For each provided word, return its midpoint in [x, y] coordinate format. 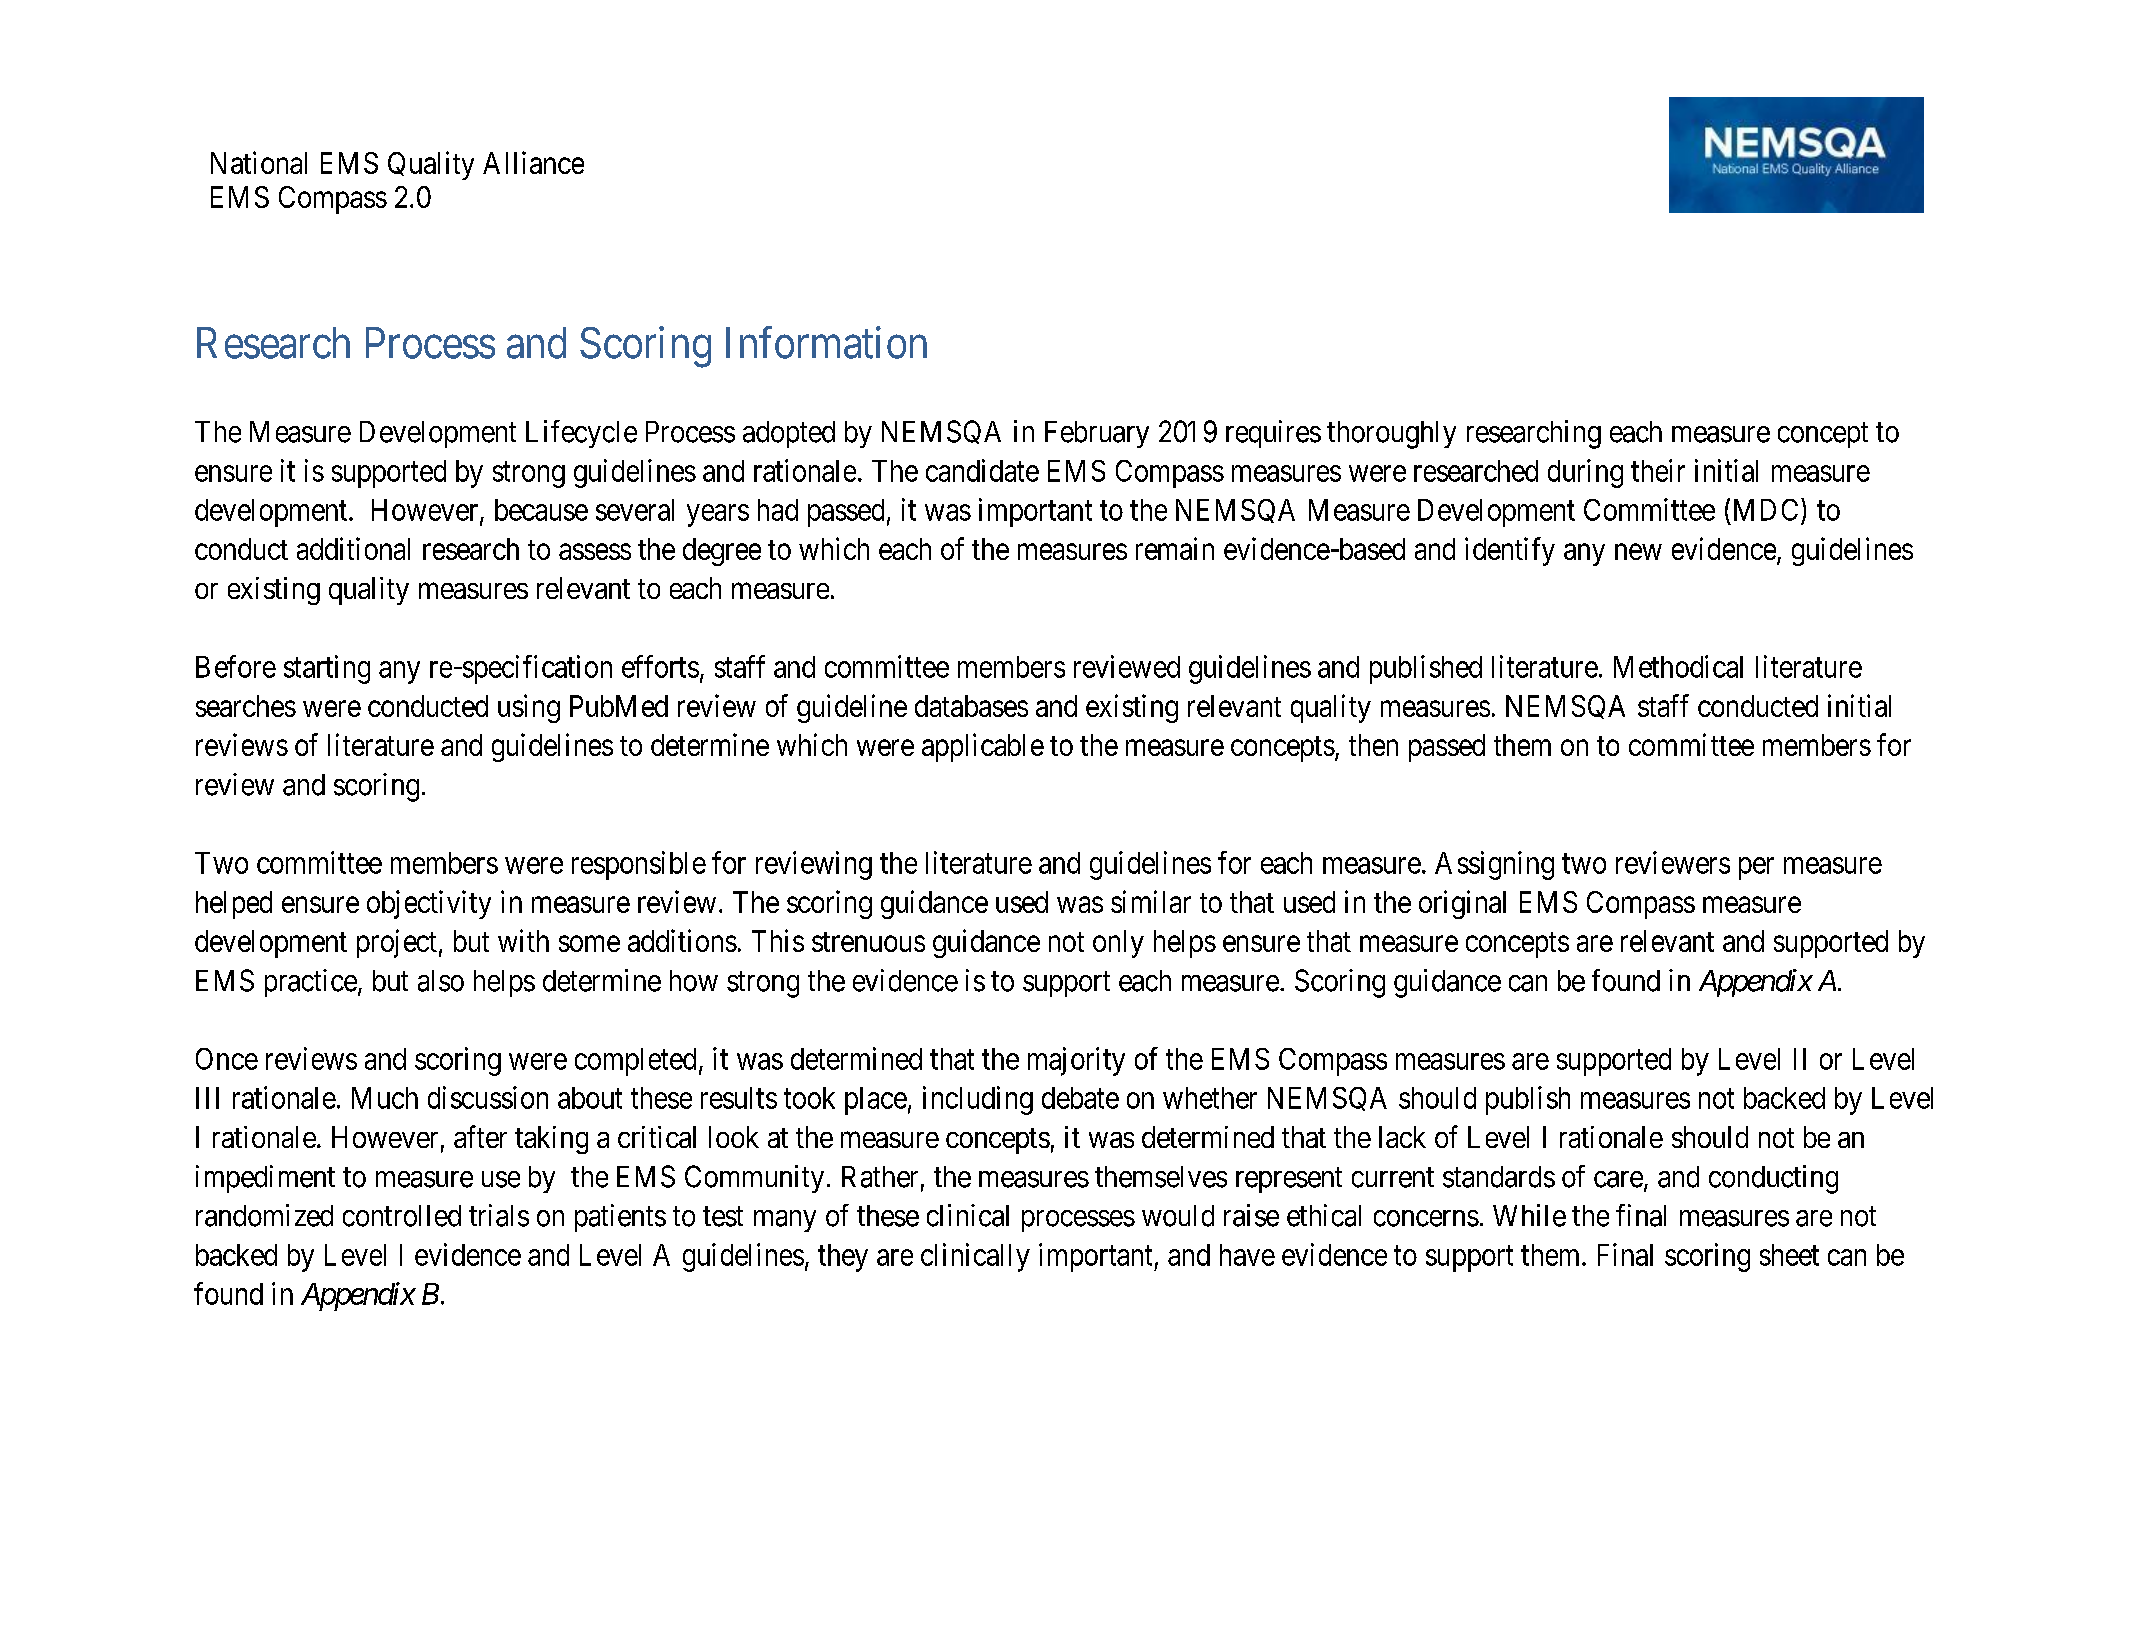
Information [826, 342]
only [1118, 944]
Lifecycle [581, 434]
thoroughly [1391, 435]
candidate [982, 470]
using [529, 708]
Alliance [533, 162]
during [1585, 473]
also [441, 981]
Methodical [1678, 666]
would [1178, 1216]
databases [971, 706]
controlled [402, 1216]
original [1462, 904]
